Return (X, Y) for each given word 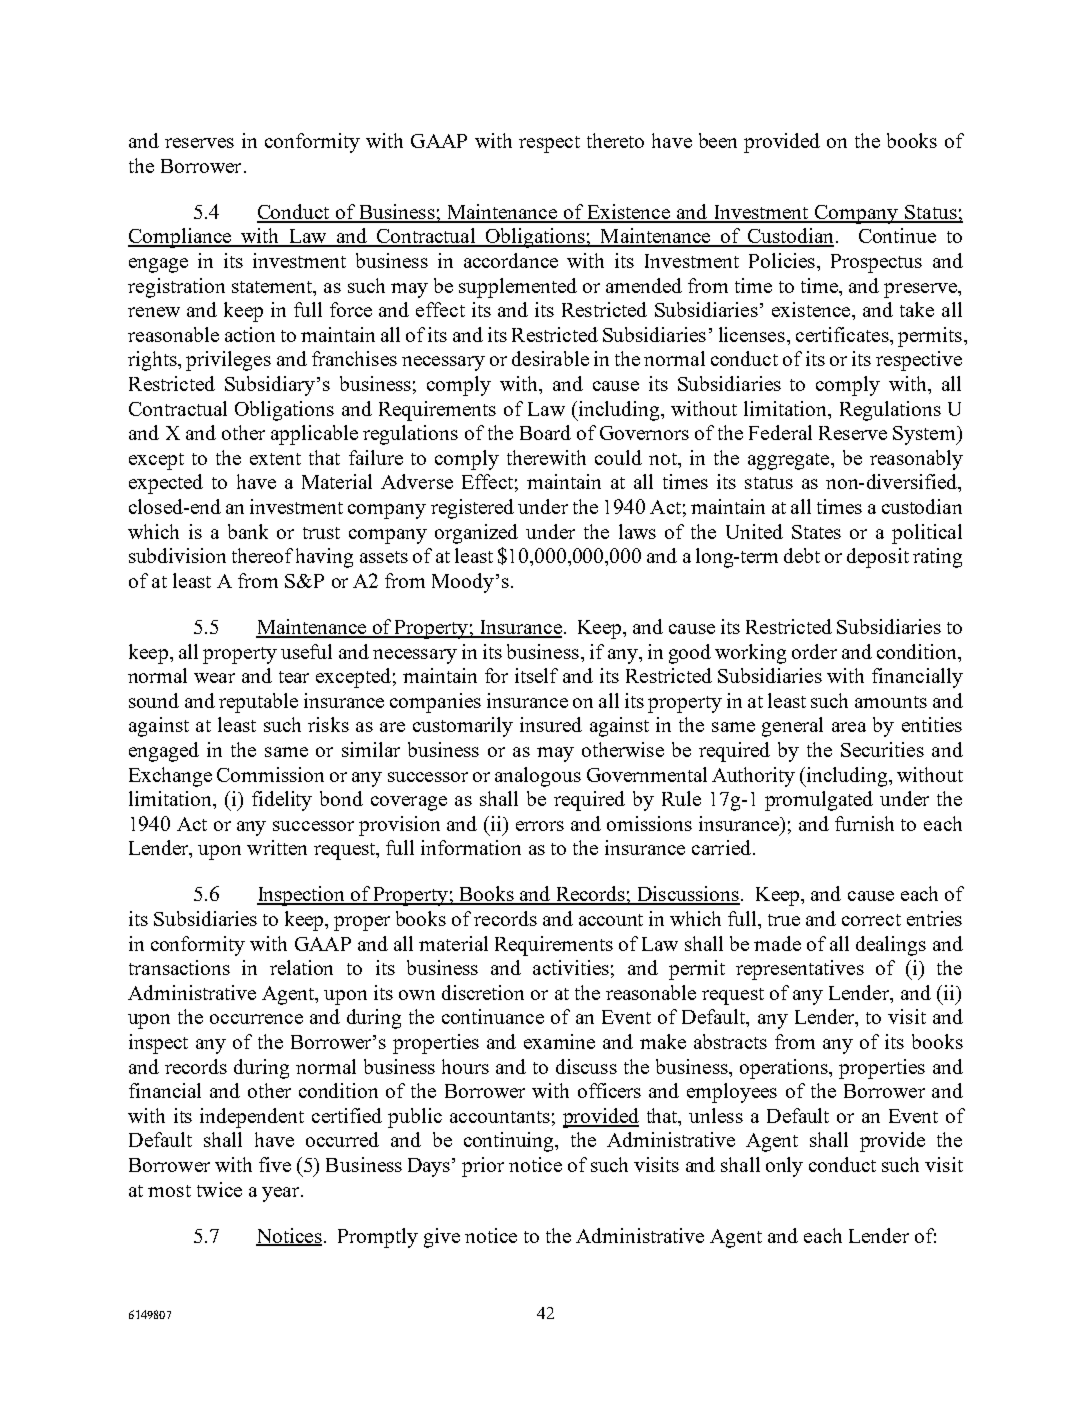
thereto (615, 140)
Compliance (181, 238)
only (784, 1167)
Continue (897, 235)
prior (483, 1167)
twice (219, 1189)
